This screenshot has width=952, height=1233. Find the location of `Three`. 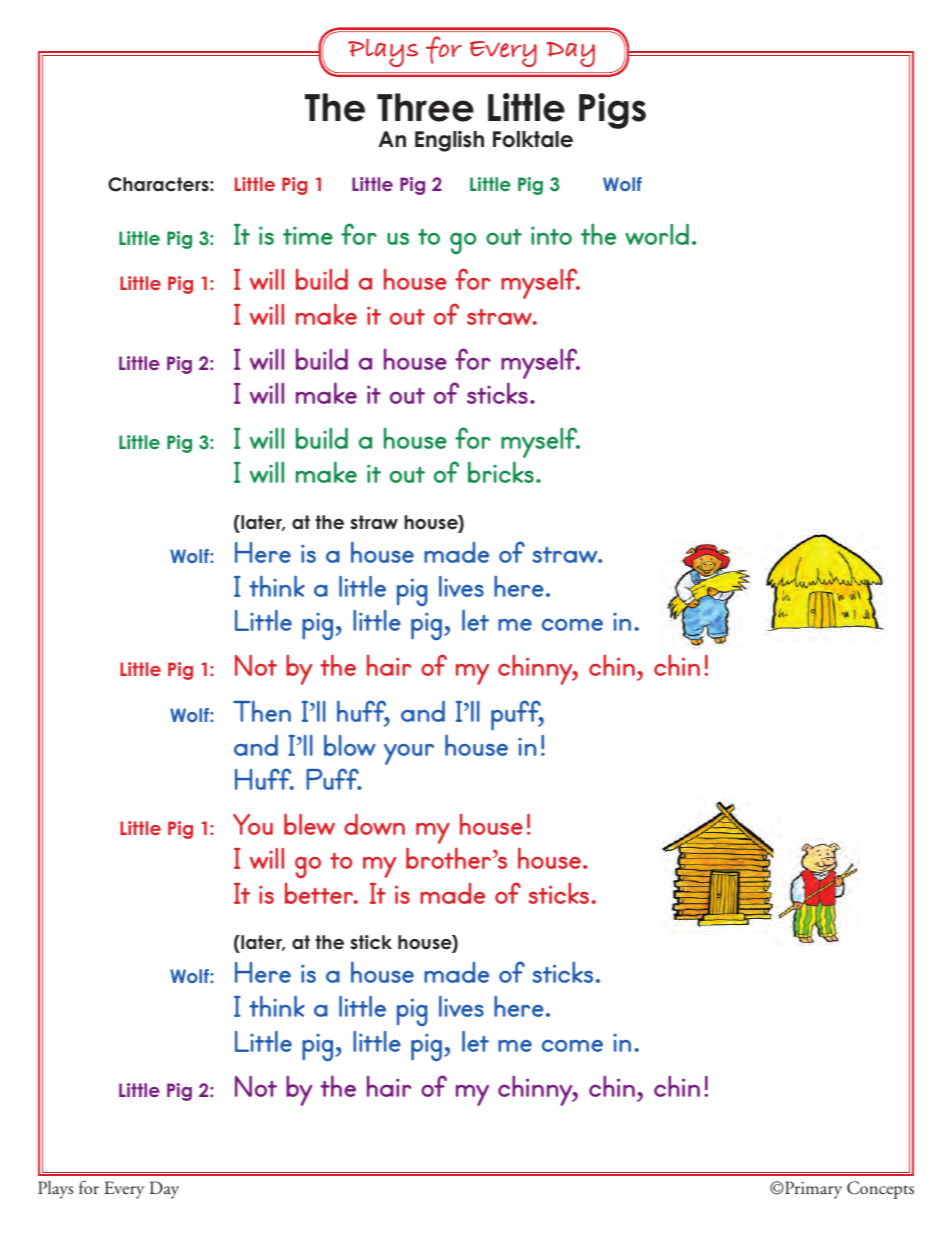

Three is located at coordinates (425, 107).
